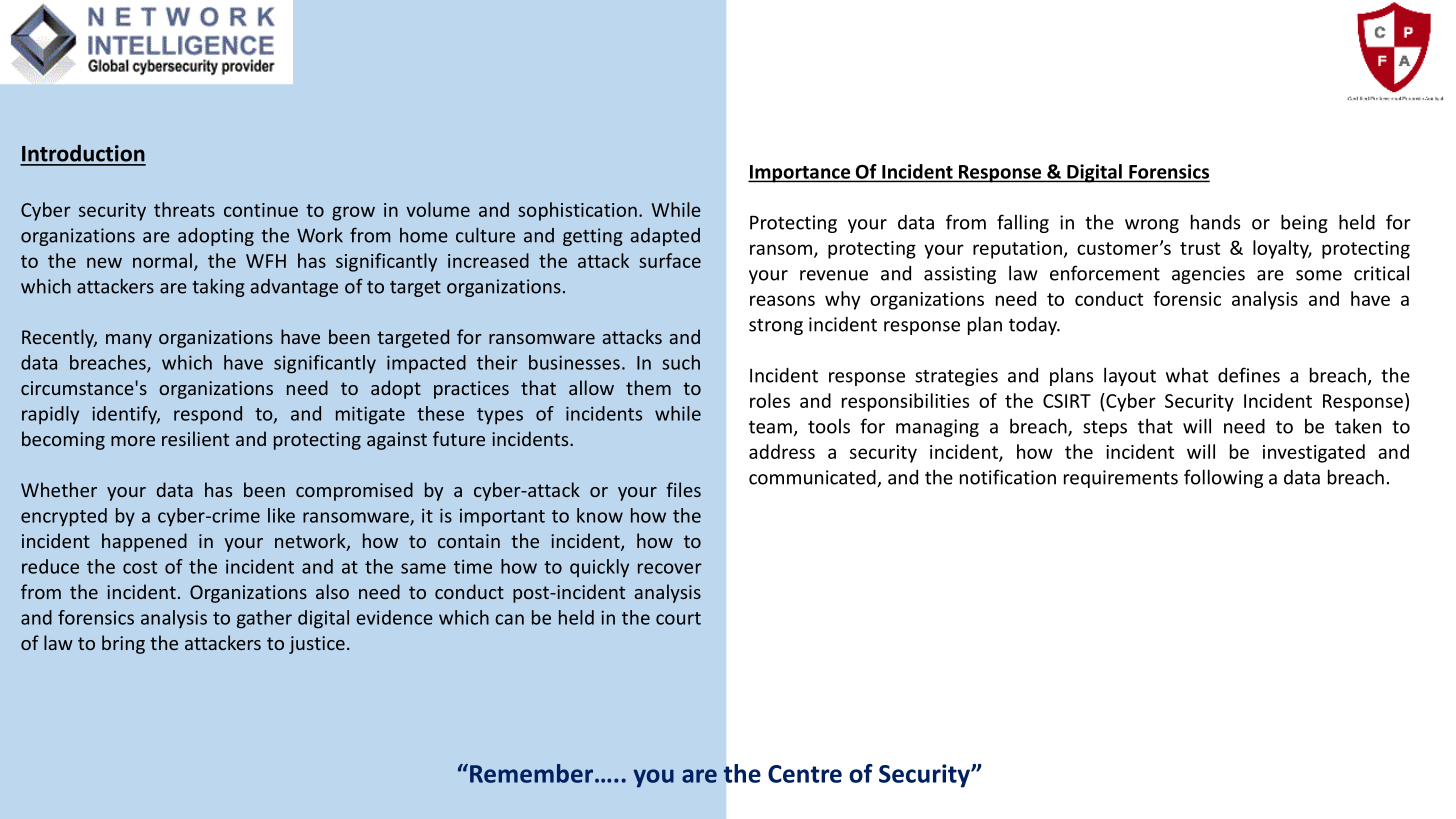  I want to click on steps, so click(1105, 429).
